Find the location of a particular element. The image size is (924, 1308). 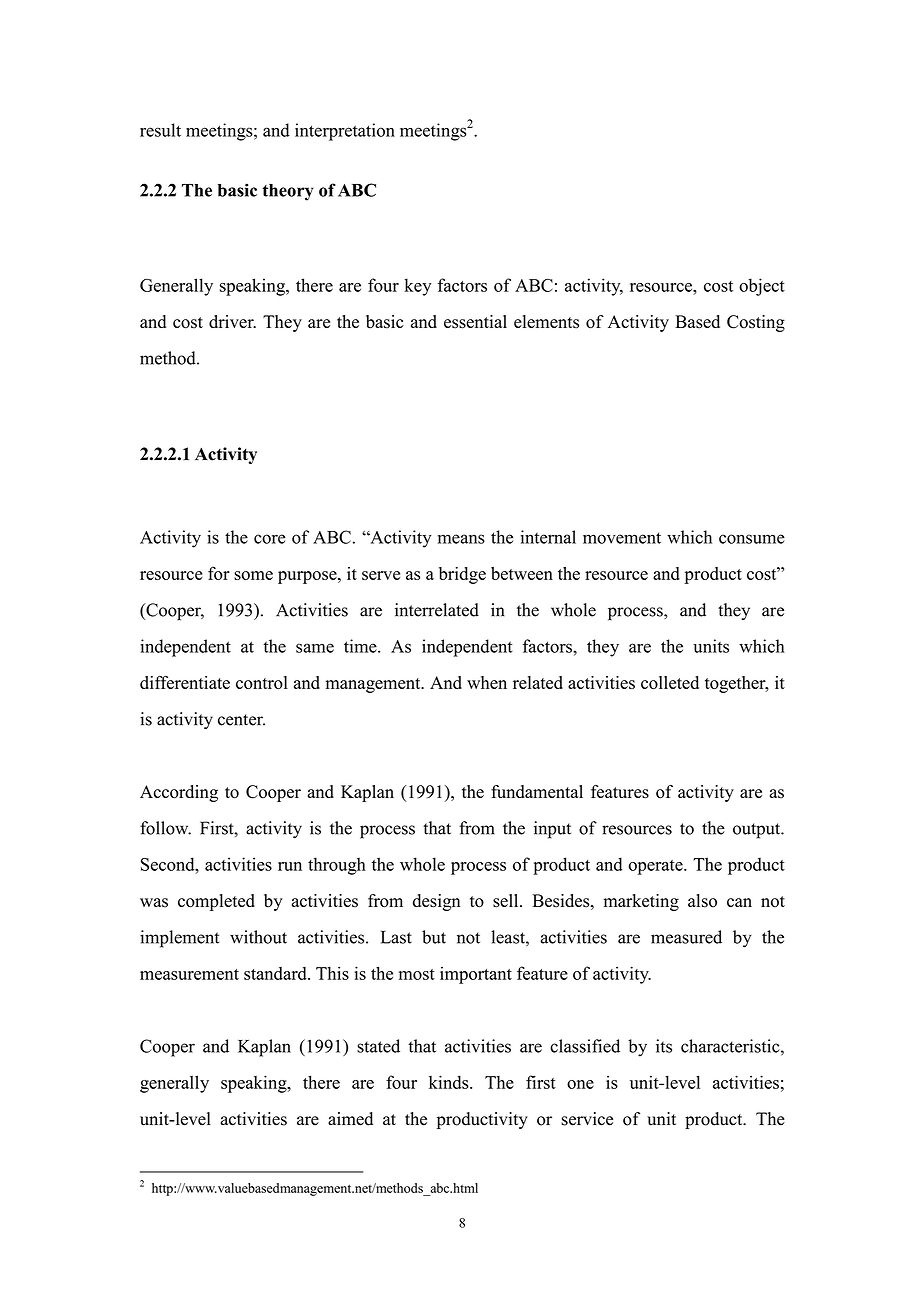

output is located at coordinates (758, 831).
